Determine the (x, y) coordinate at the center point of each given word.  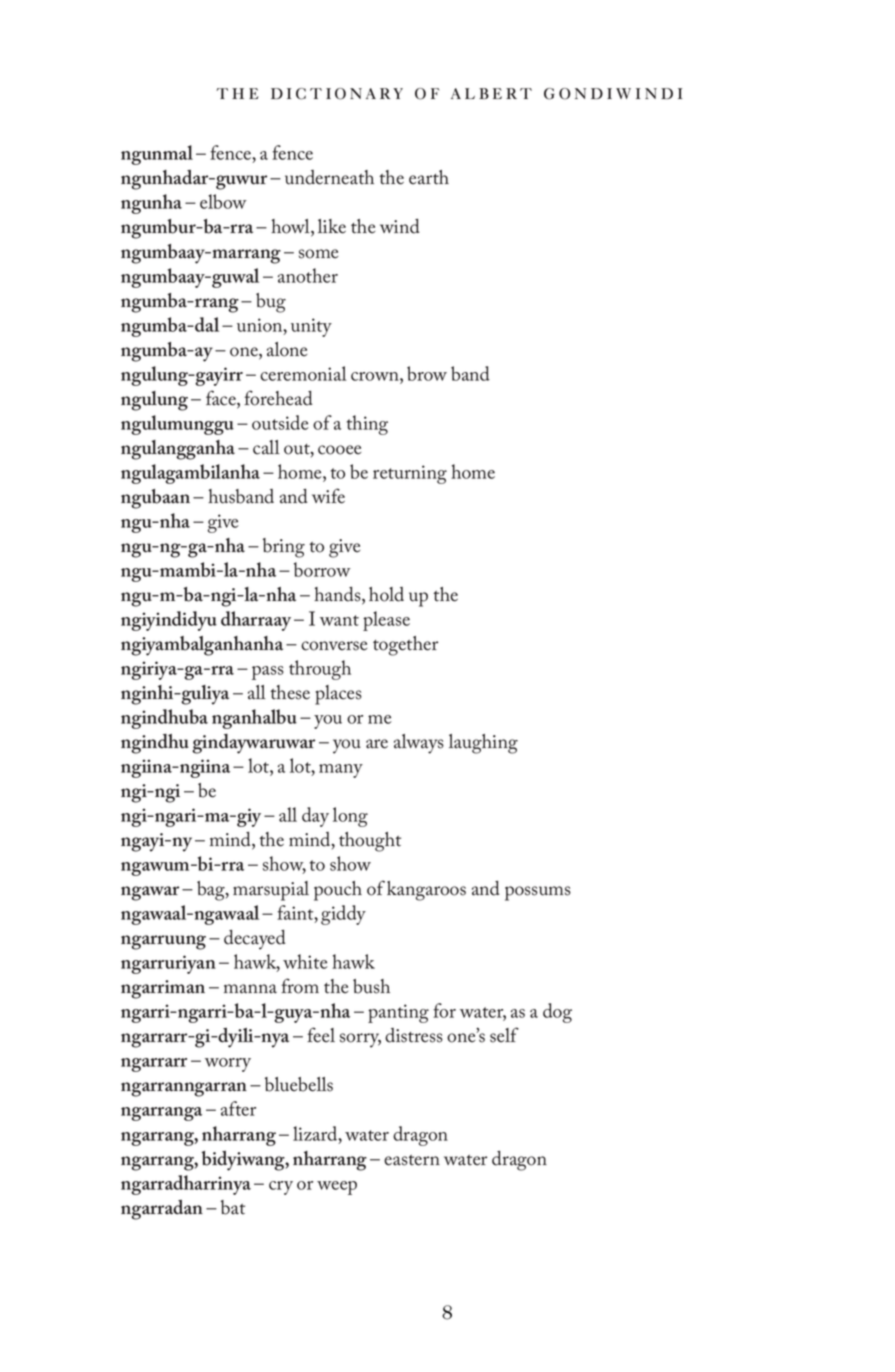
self (504, 1035)
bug (271, 303)
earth (429, 177)
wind (400, 226)
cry (281, 1188)
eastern (412, 1160)
